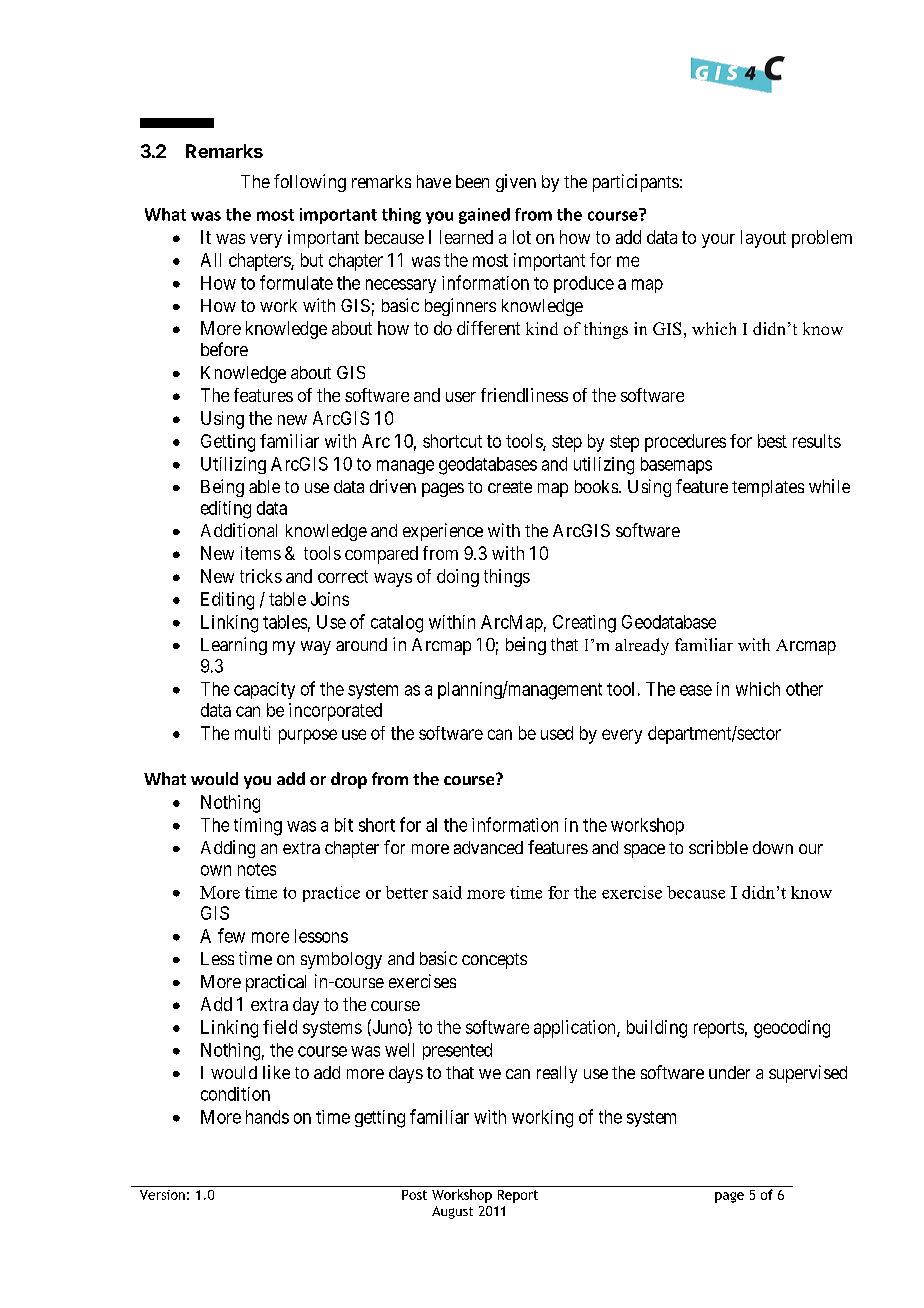 This screenshot has width=924, height=1308. I want to click on gained, so click(484, 216).
